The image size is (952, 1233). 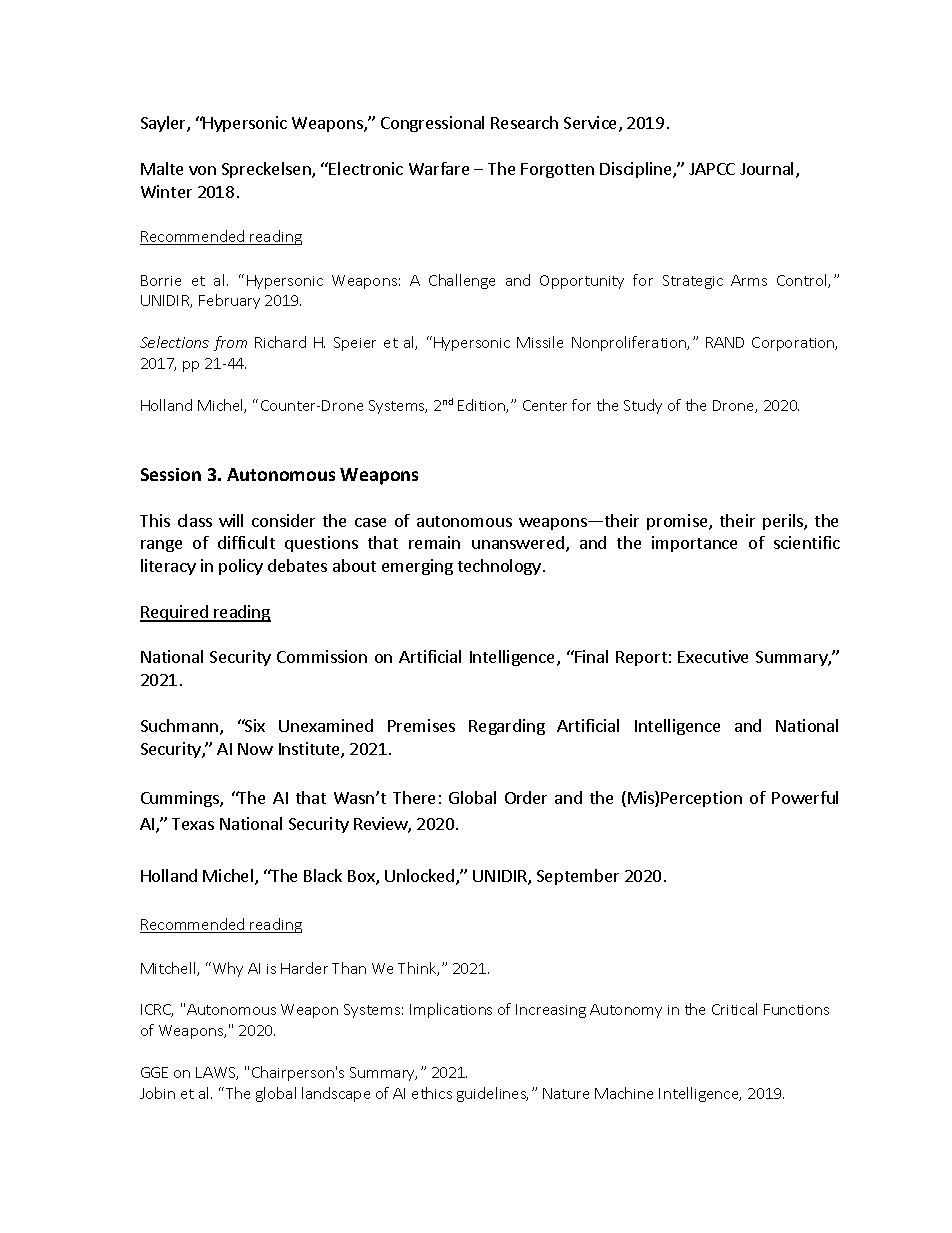 I want to click on Center, so click(x=545, y=405).
